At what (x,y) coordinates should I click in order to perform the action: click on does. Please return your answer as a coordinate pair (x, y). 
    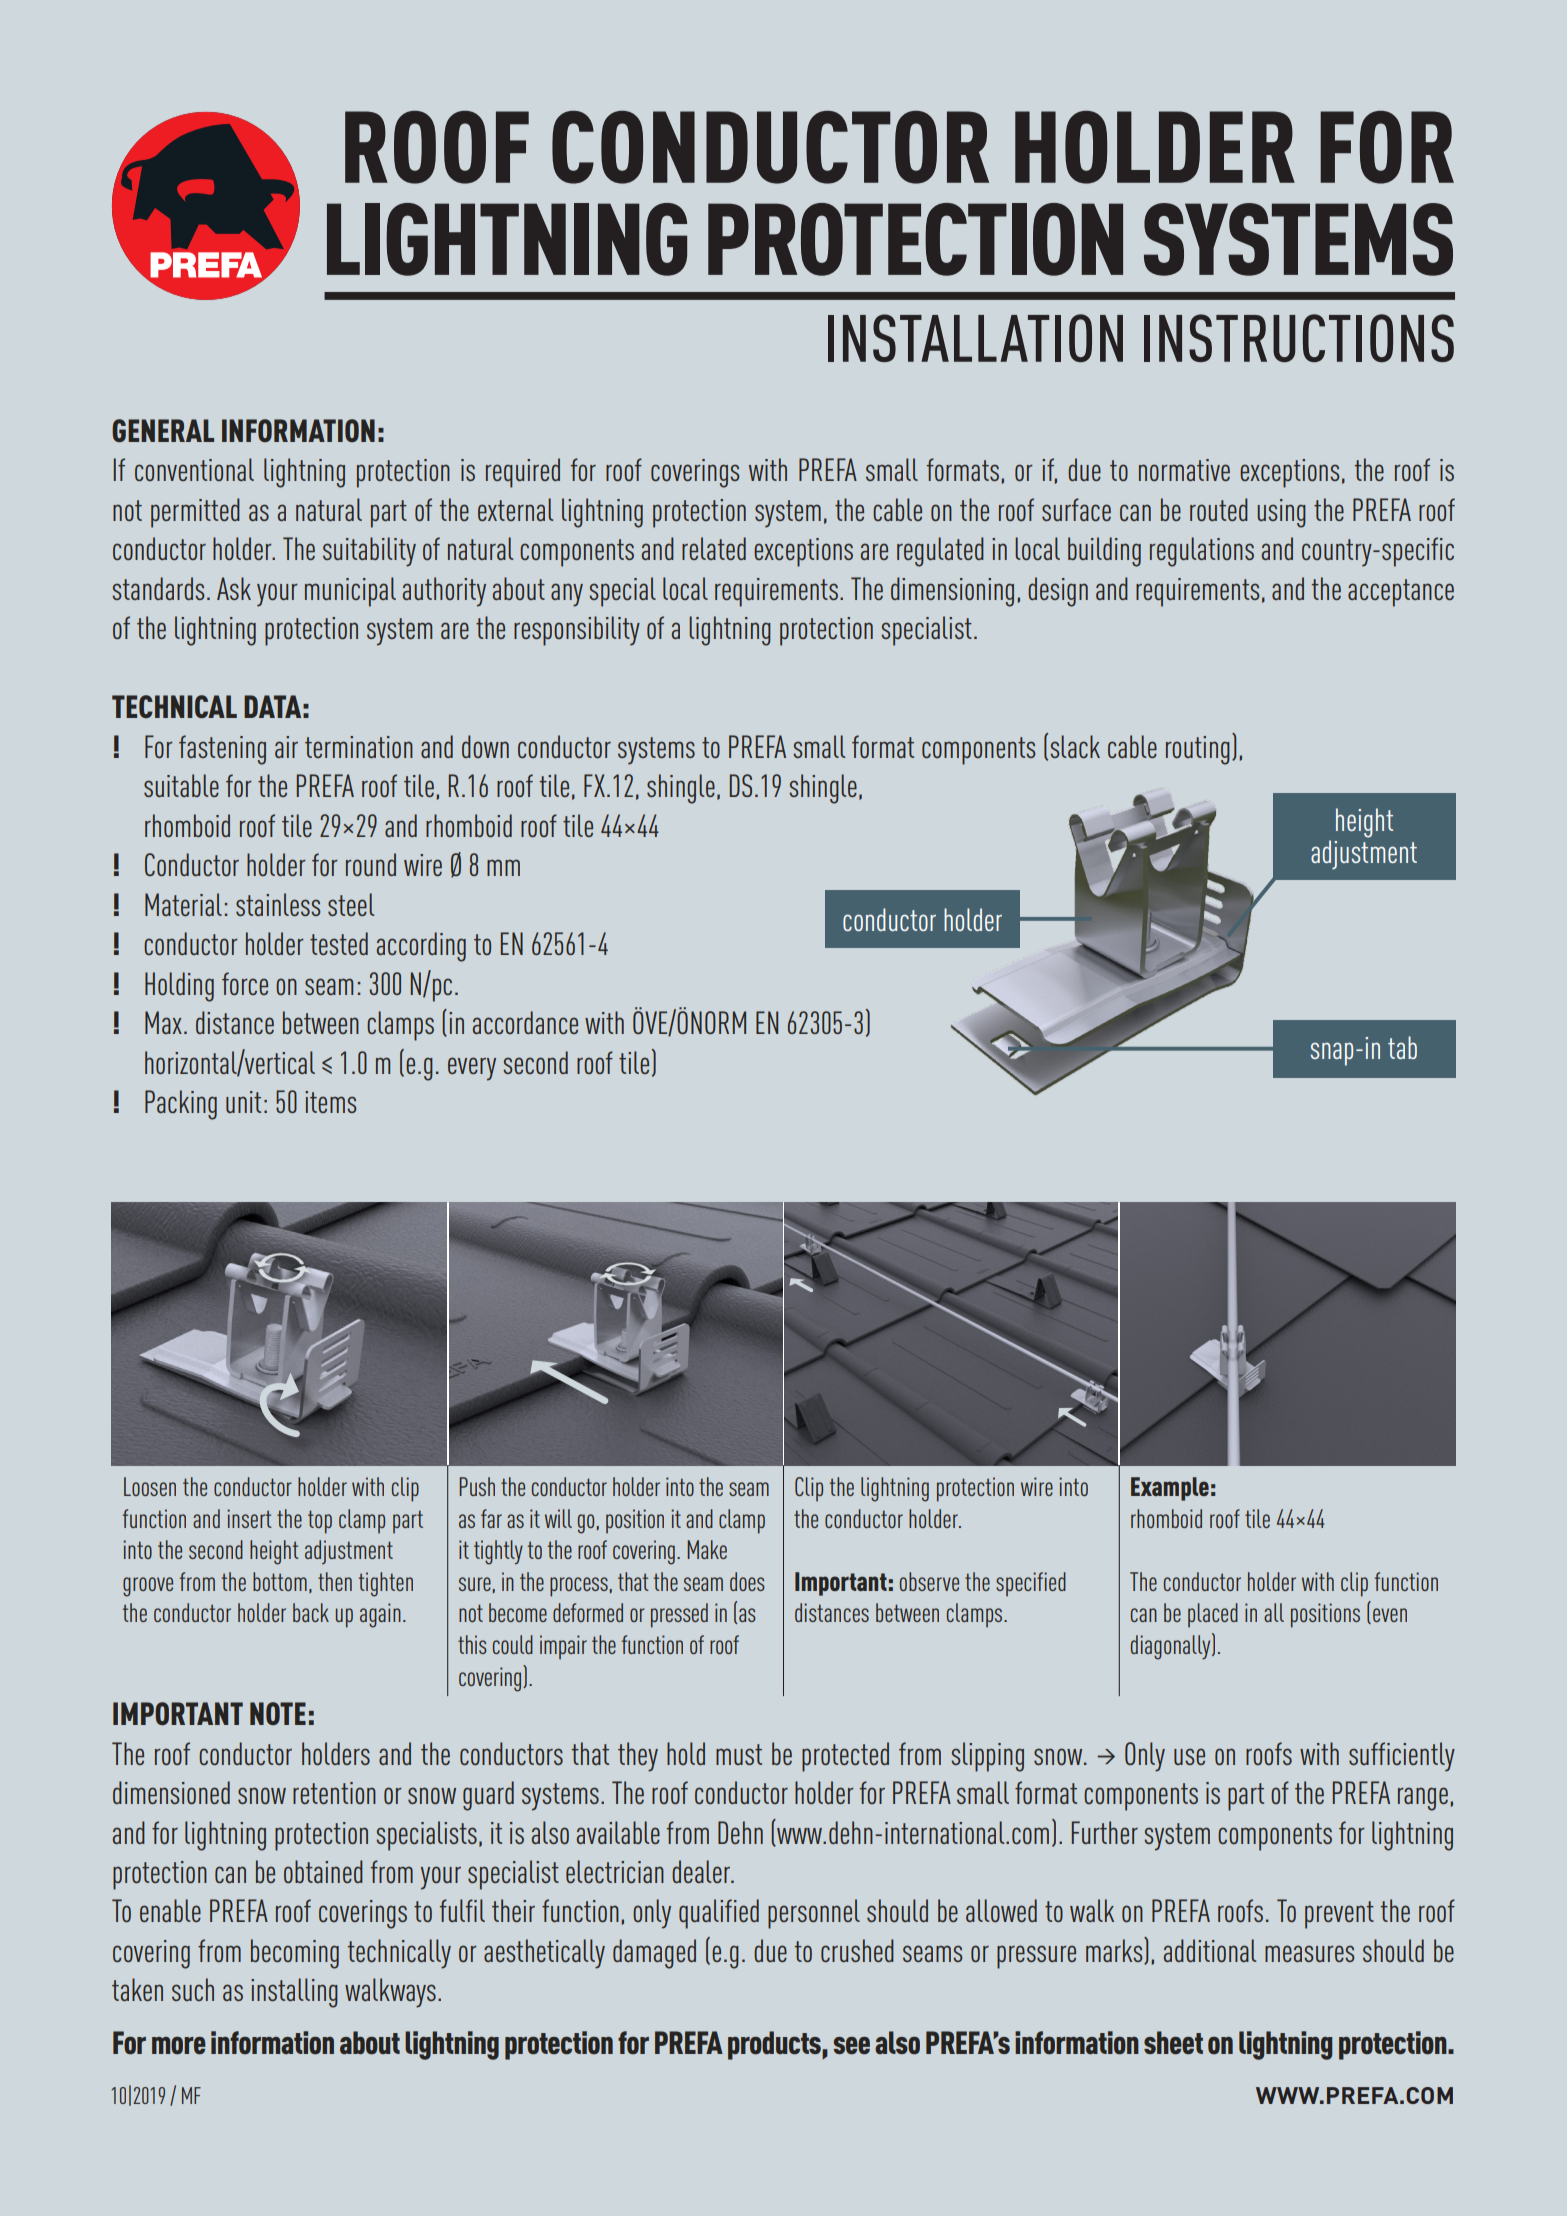
    Looking at the image, I should click on (747, 1581).
